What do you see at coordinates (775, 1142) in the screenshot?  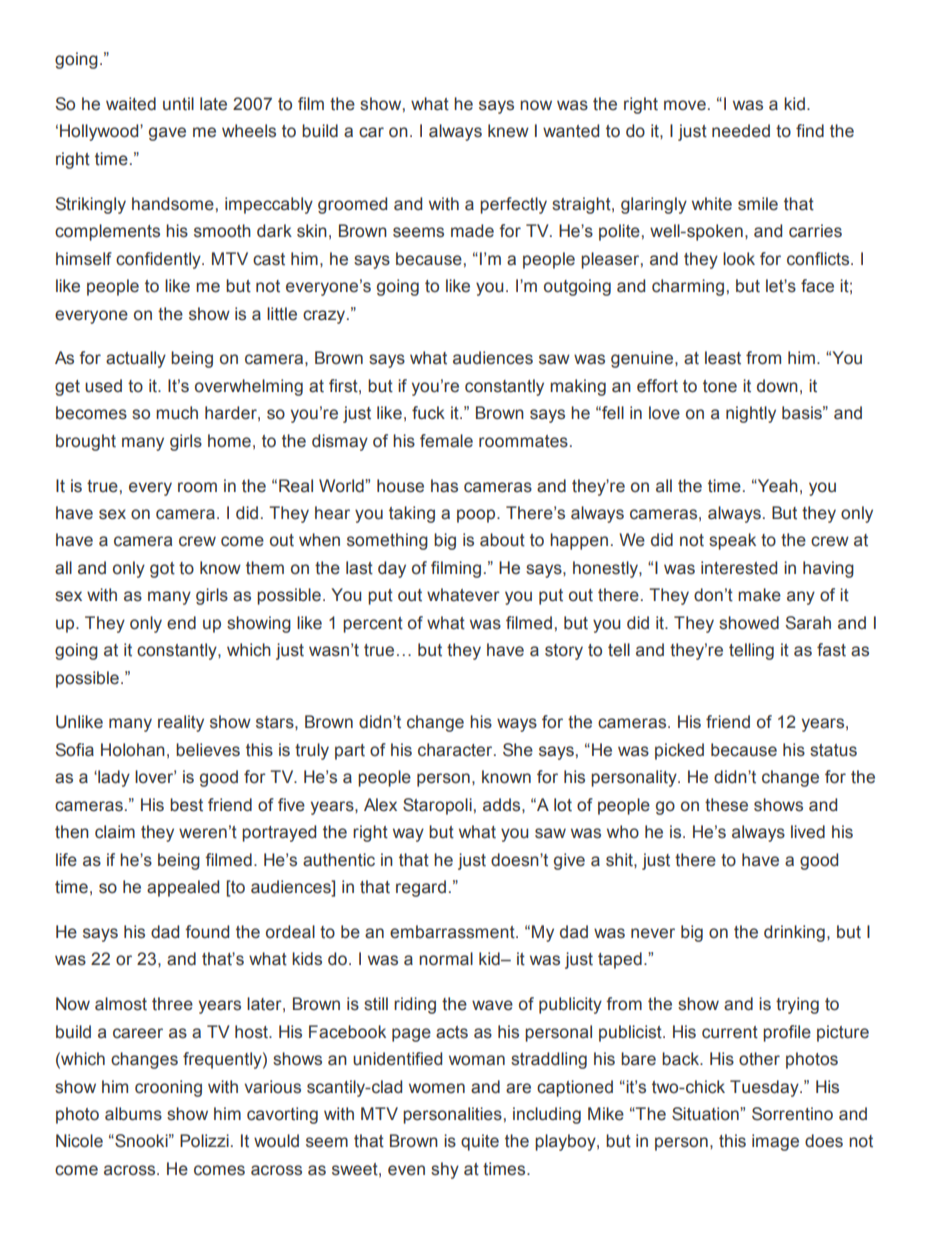 I see `image` at bounding box center [775, 1142].
